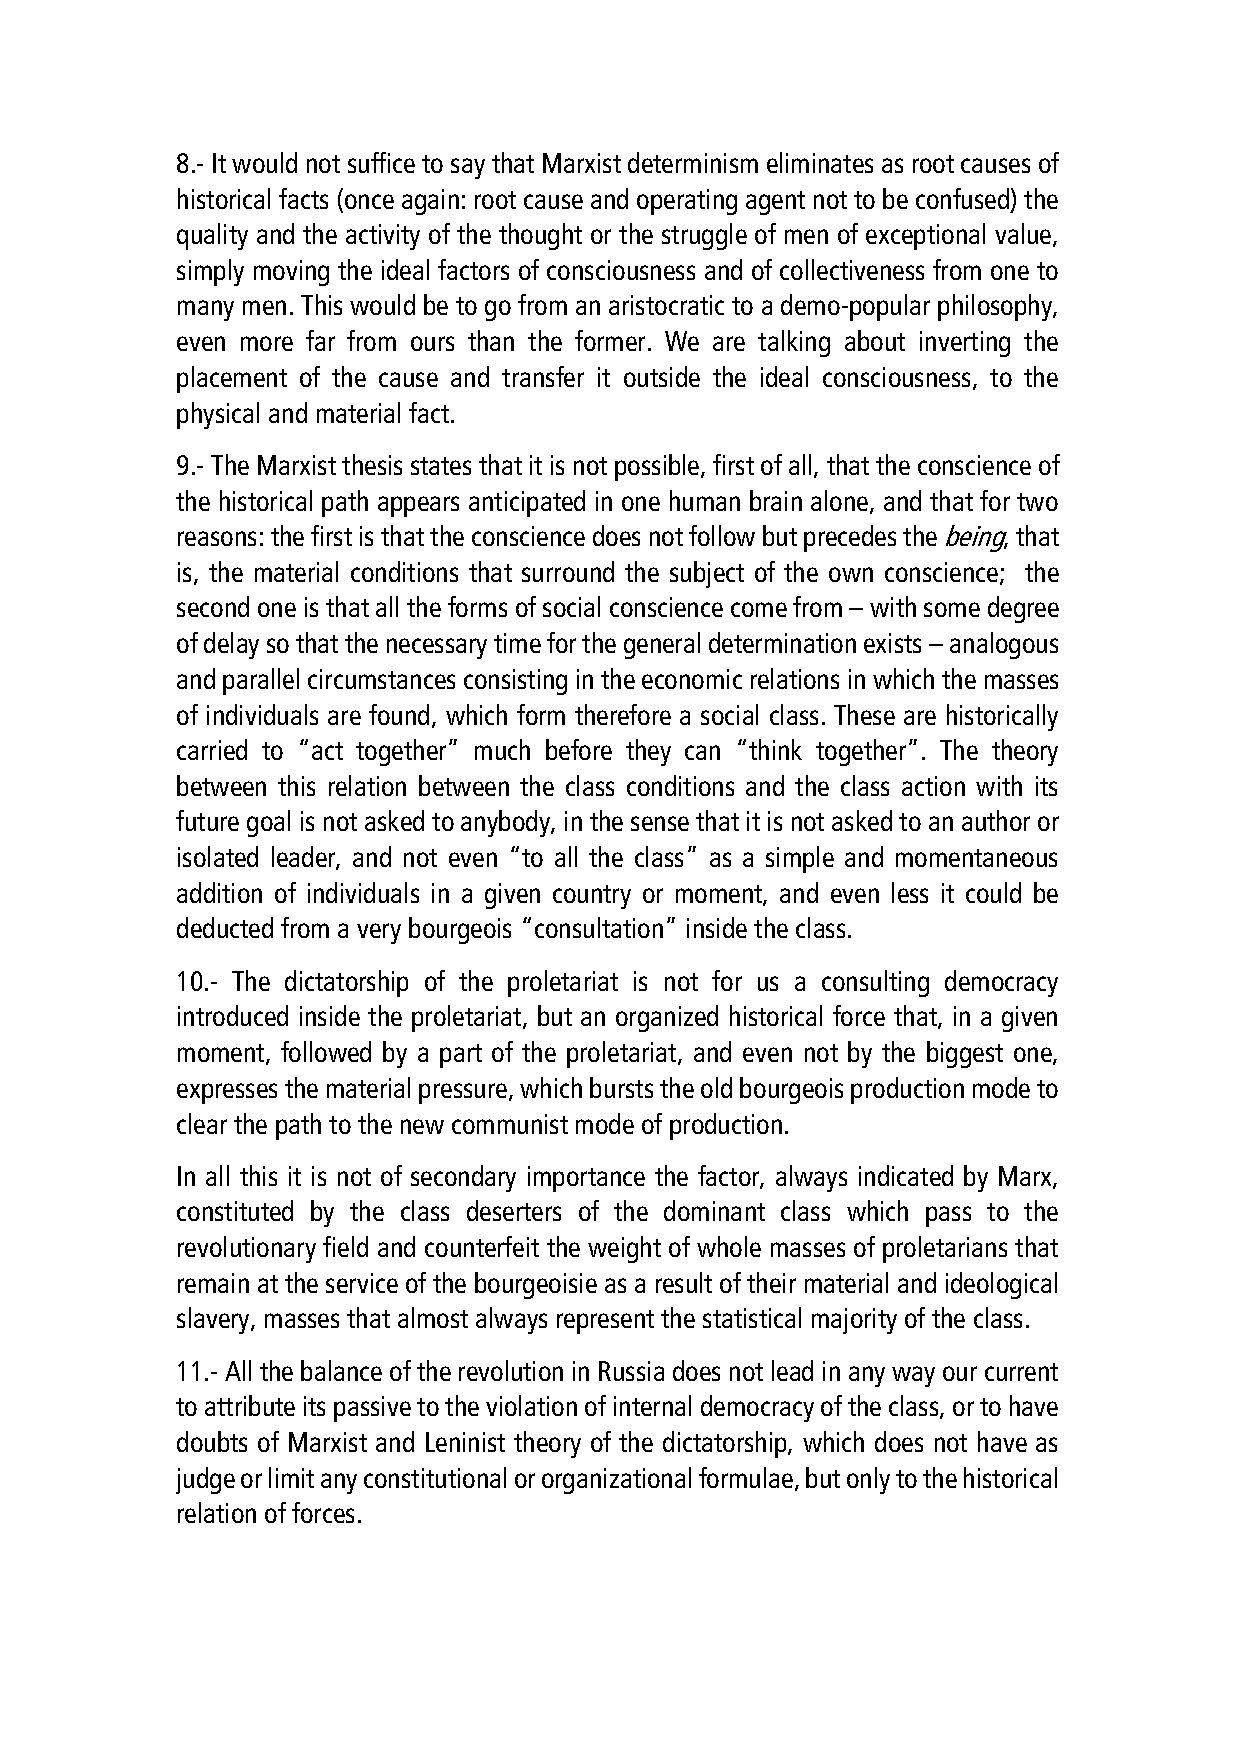  I want to click on action, so click(933, 786).
